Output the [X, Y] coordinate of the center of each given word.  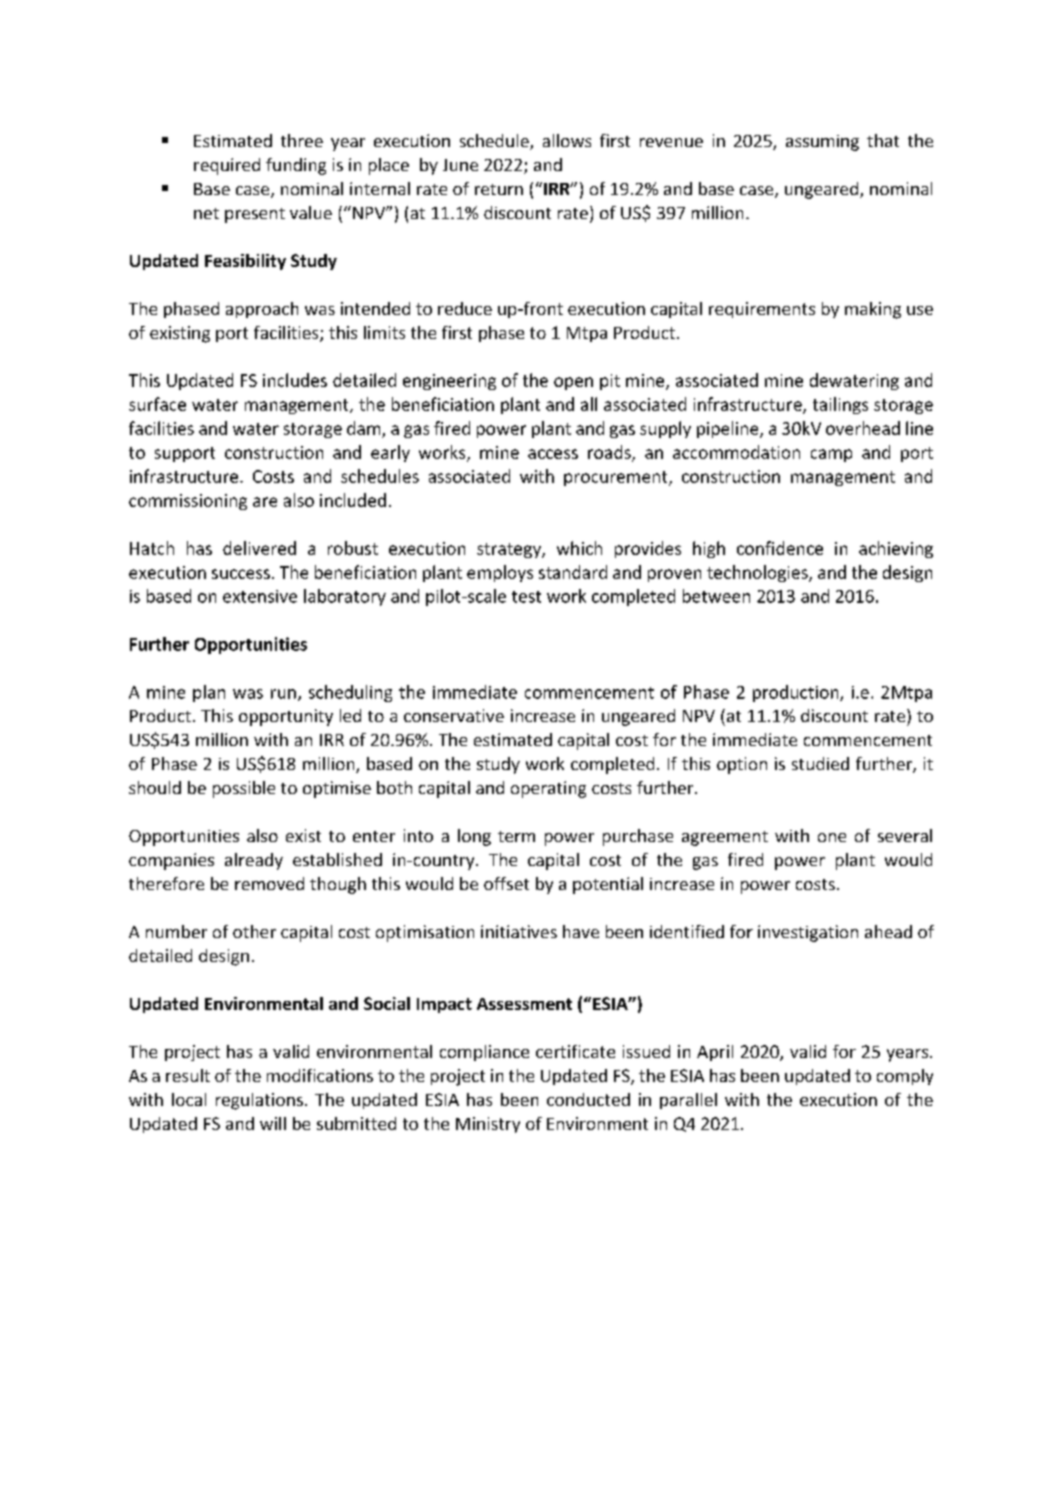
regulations [259, 1101]
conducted [588, 1099]
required [227, 166]
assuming [822, 143]
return [499, 189]
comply [905, 1077]
